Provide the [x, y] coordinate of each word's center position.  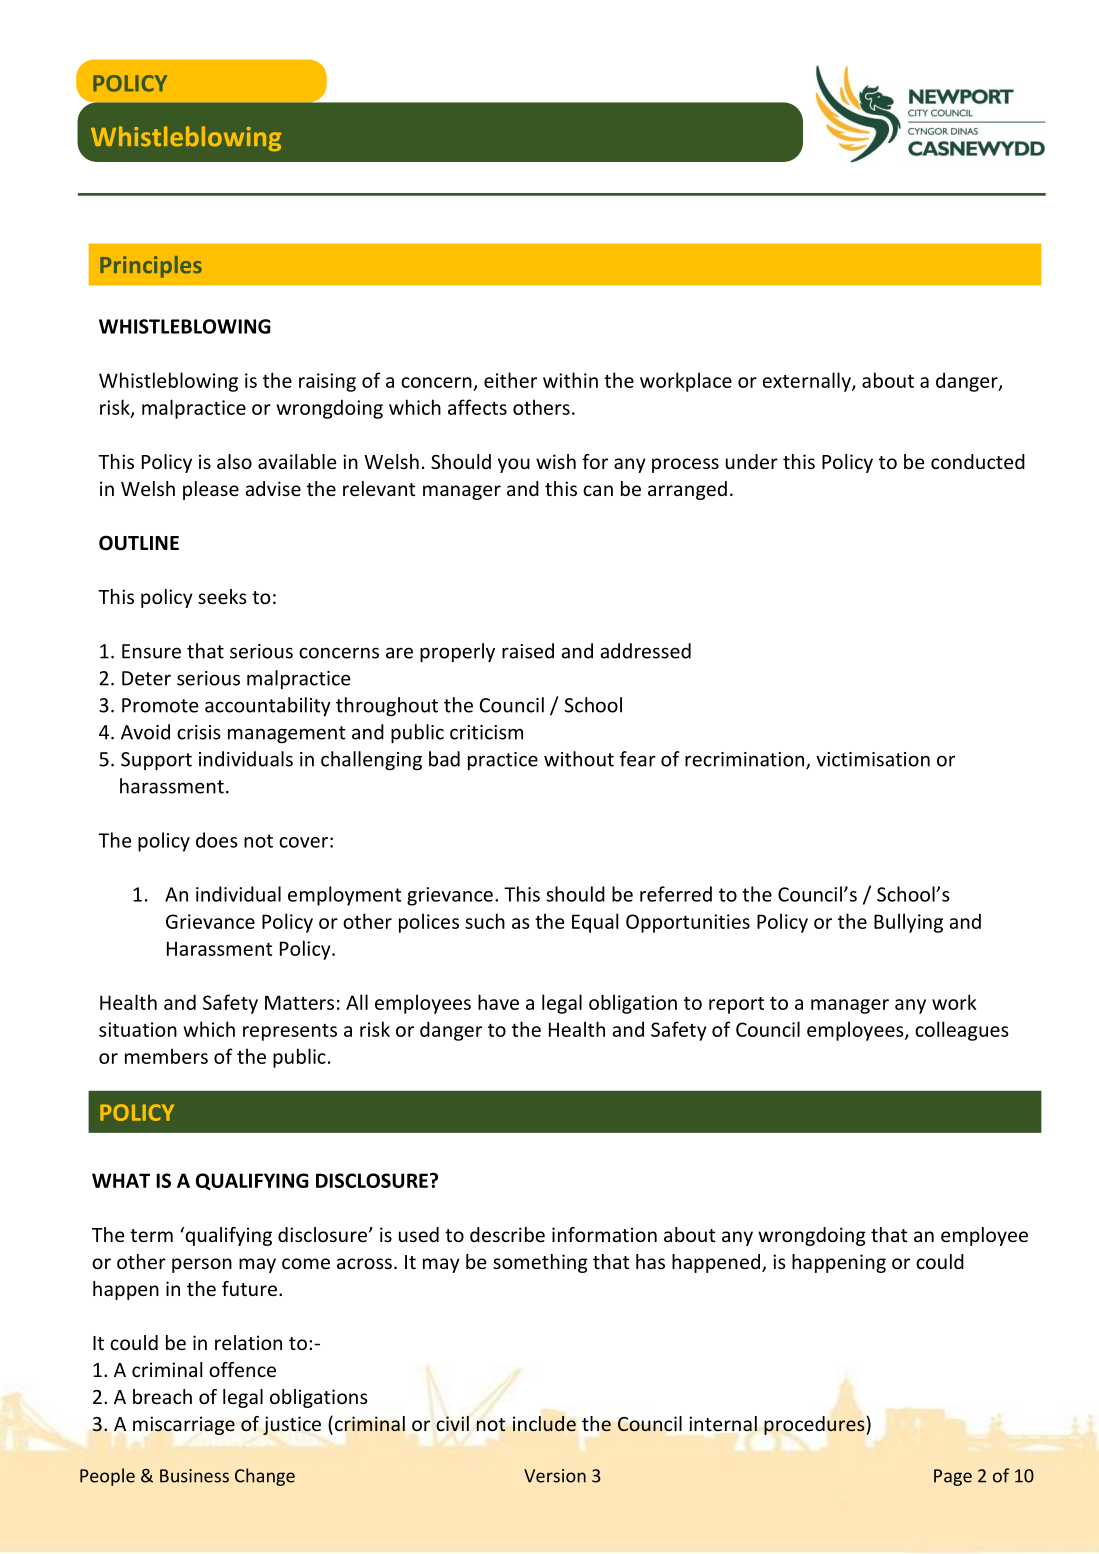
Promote [160, 705]
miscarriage [184, 1425]
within [570, 380]
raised [528, 651]
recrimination [746, 760]
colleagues [962, 1031]
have [498, 1002]
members [166, 1056]
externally [808, 382]
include [544, 1423]
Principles [151, 267]
